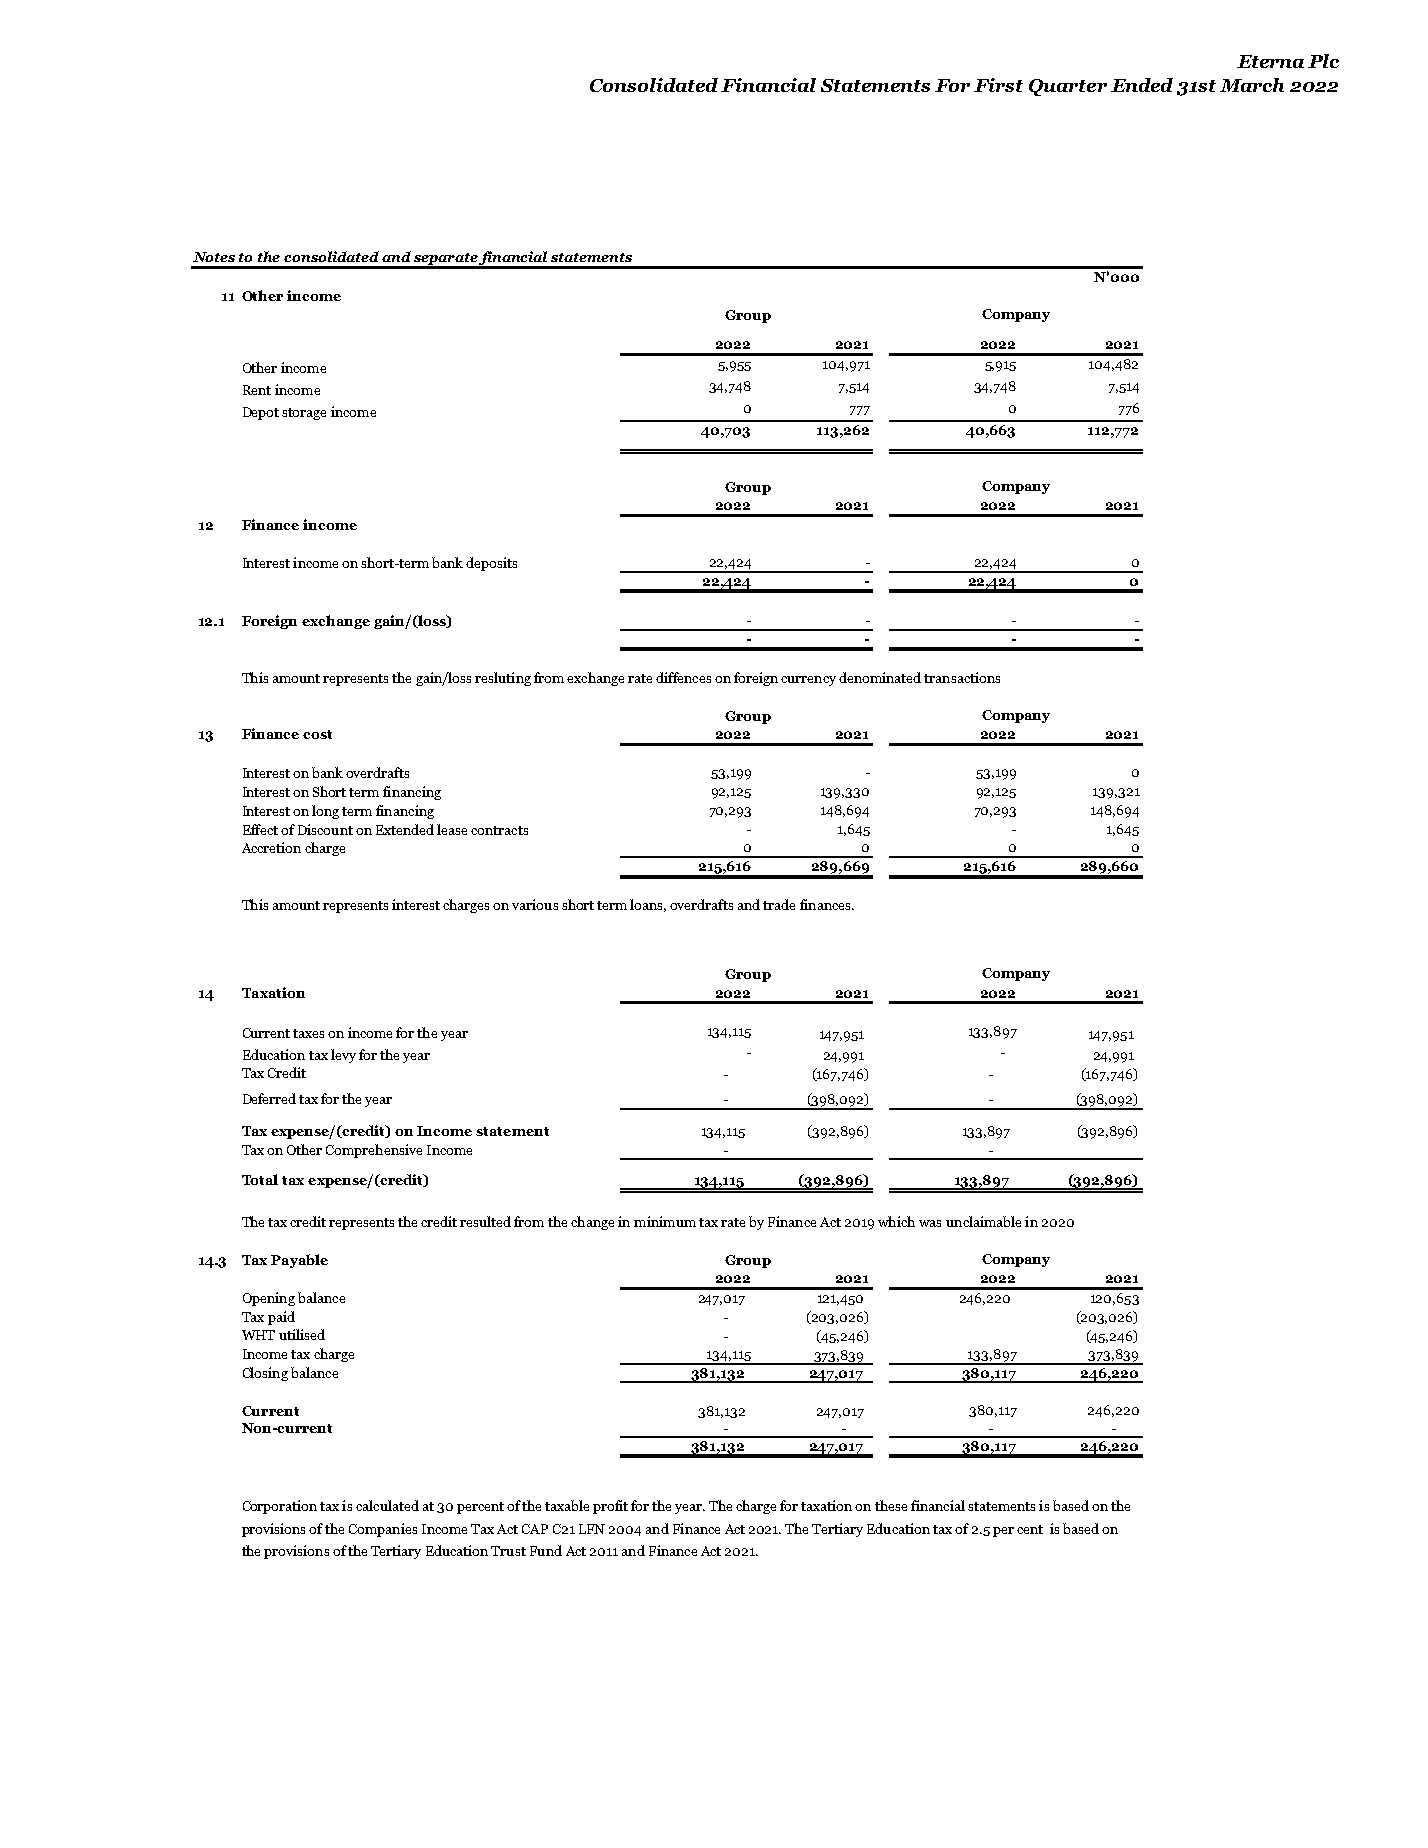 This page has width=1428, height=1848. Describe the element at coordinates (1252, 85) in the page. I see `March` at that location.
